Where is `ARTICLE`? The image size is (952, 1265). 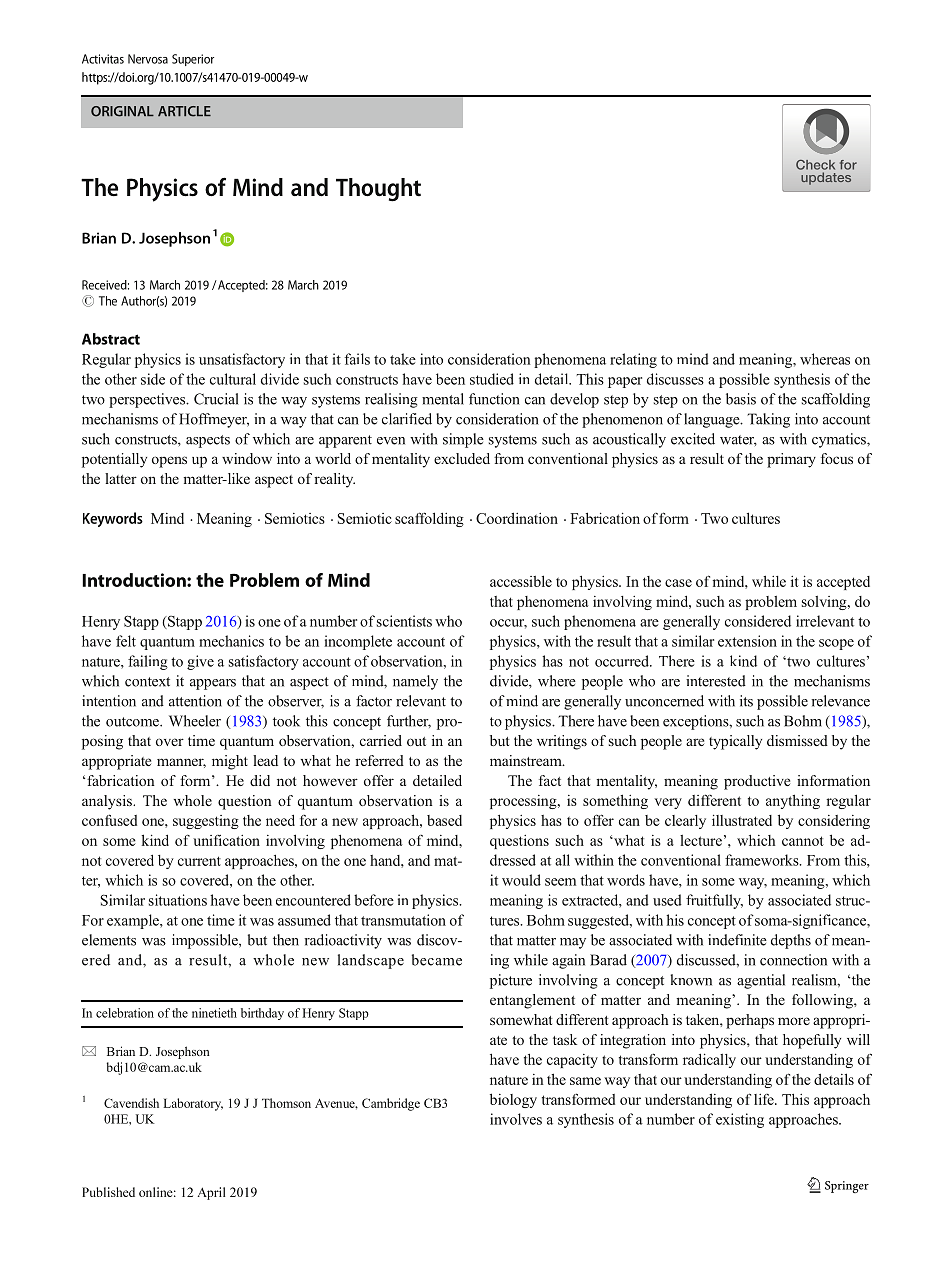
ARTICLE is located at coordinates (184, 111).
